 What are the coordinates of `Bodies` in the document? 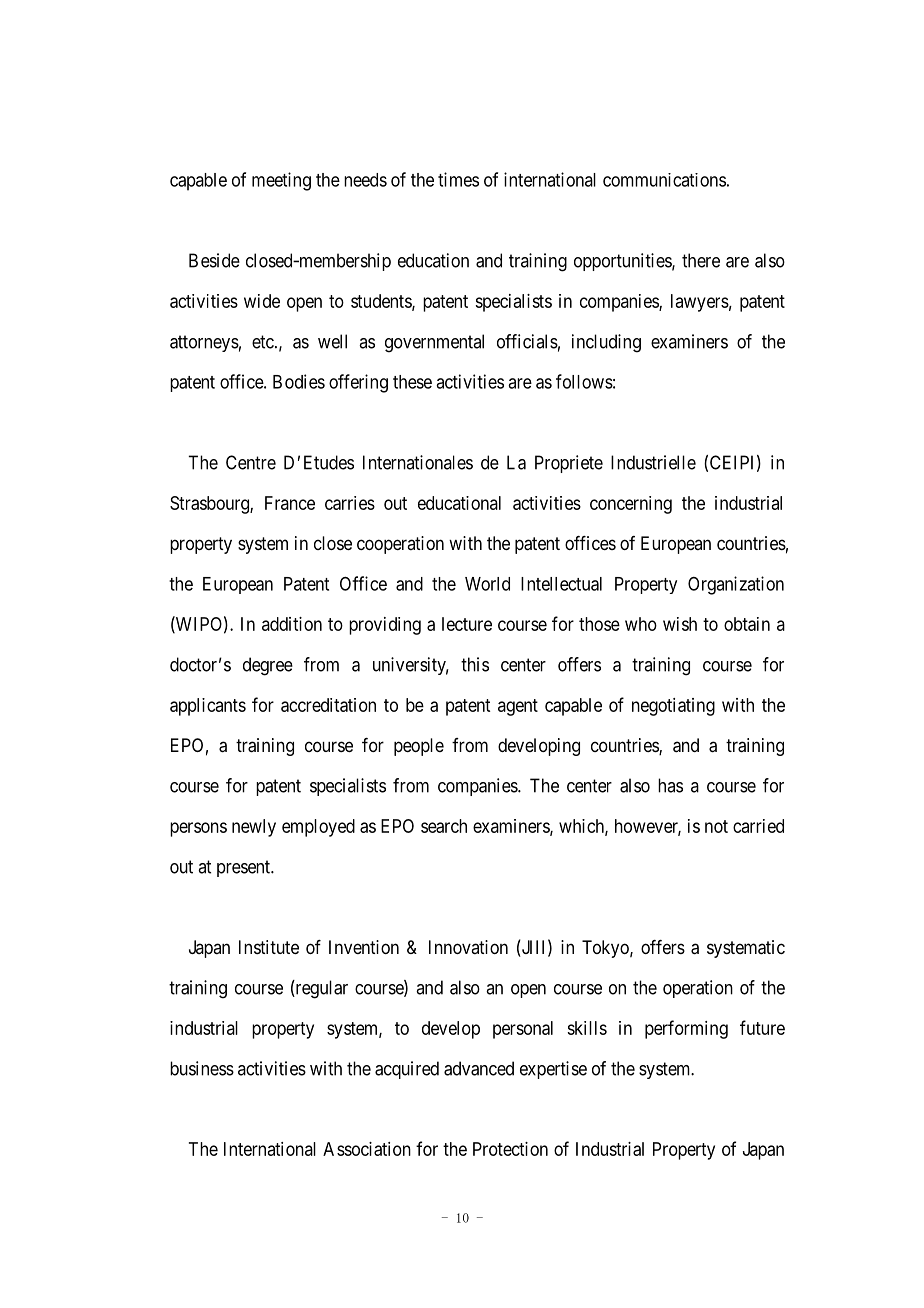 It's located at (299, 381).
